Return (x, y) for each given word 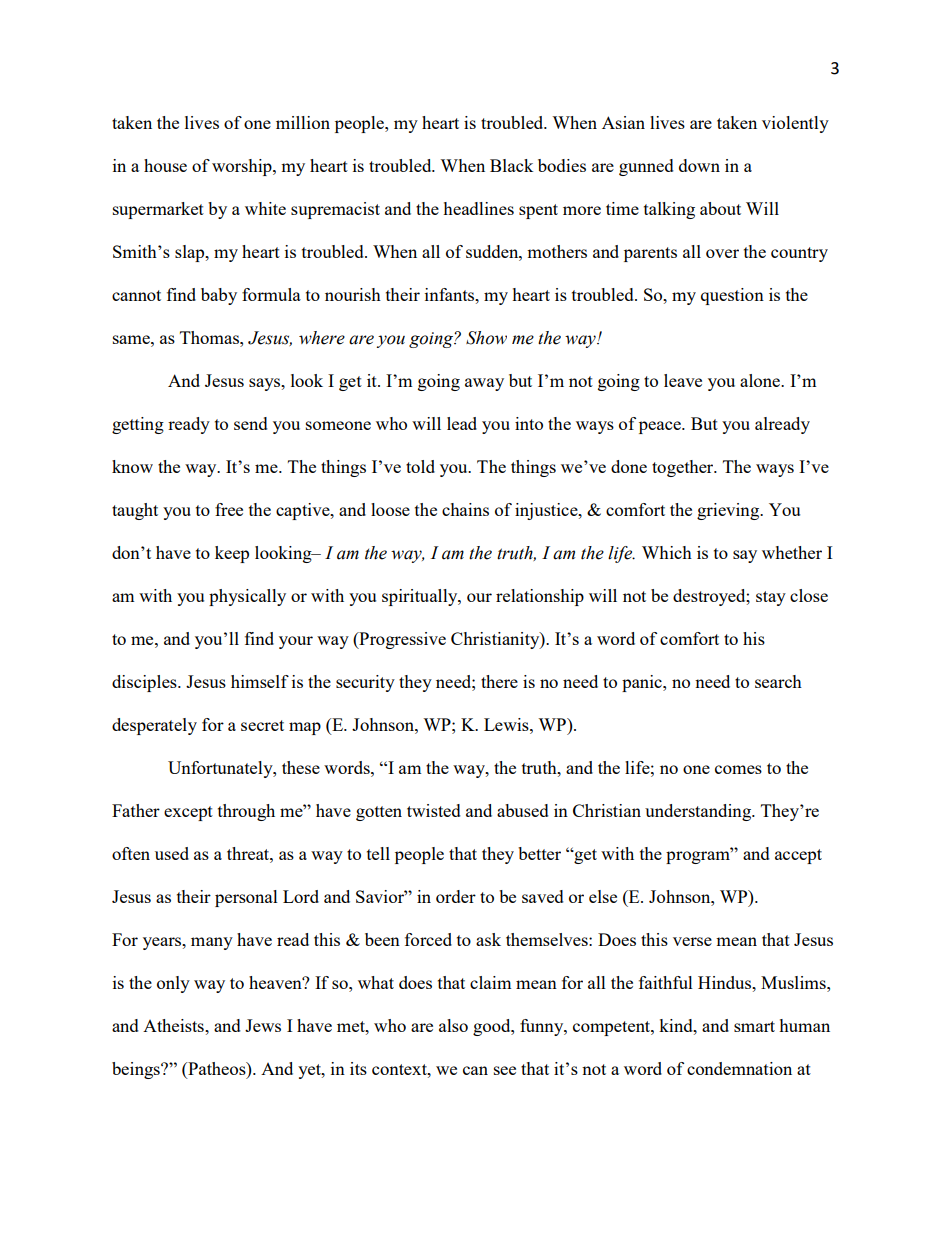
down (699, 165)
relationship (540, 597)
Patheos (217, 1068)
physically (247, 597)
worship (243, 167)
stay (771, 598)
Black (511, 165)
